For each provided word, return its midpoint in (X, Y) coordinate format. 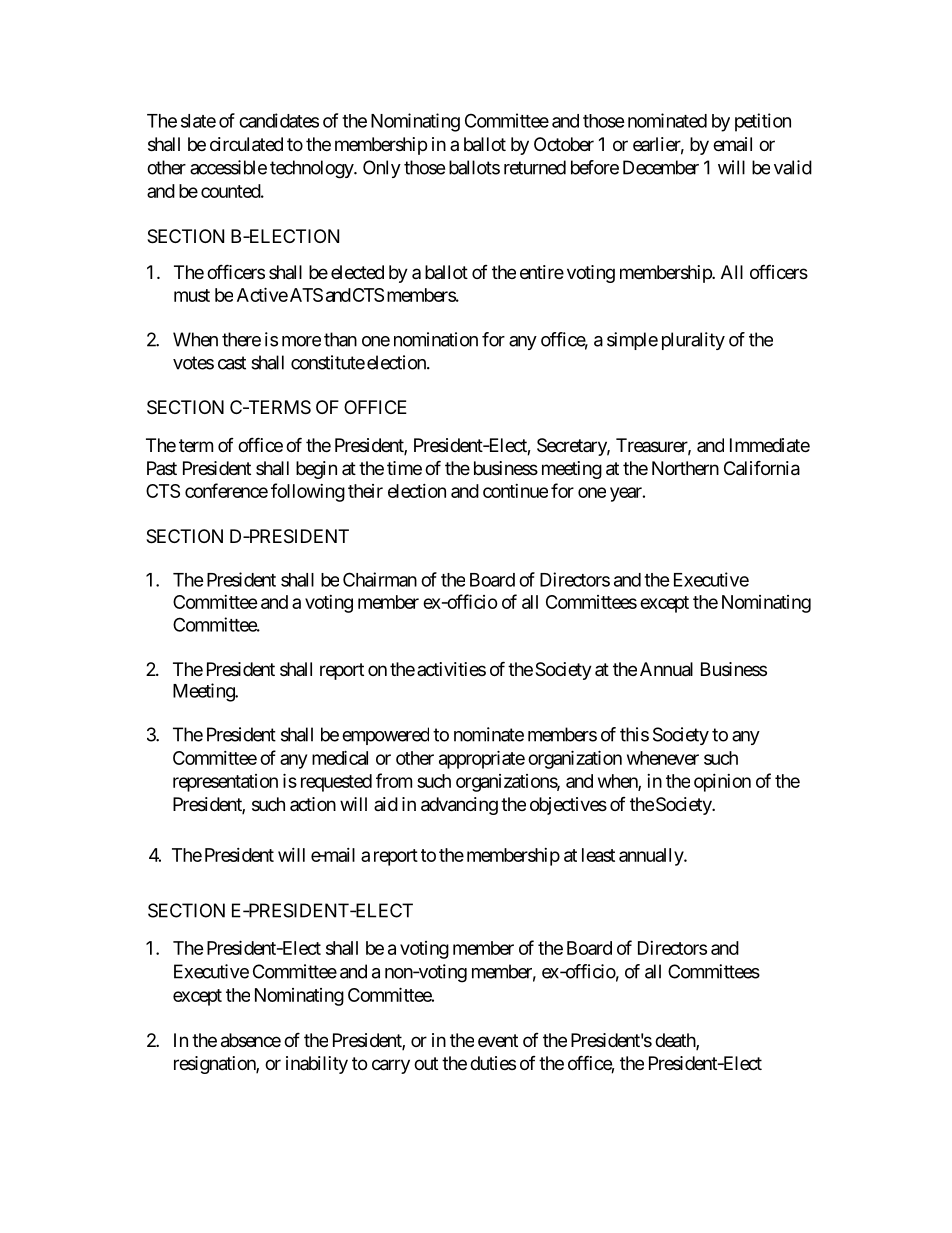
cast (232, 363)
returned (535, 167)
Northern (685, 468)
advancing (459, 806)
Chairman (380, 579)
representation (225, 783)
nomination (436, 339)
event (498, 1040)
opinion (722, 783)
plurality (693, 341)
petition (763, 122)
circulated (246, 144)
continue (515, 491)
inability (317, 1065)
